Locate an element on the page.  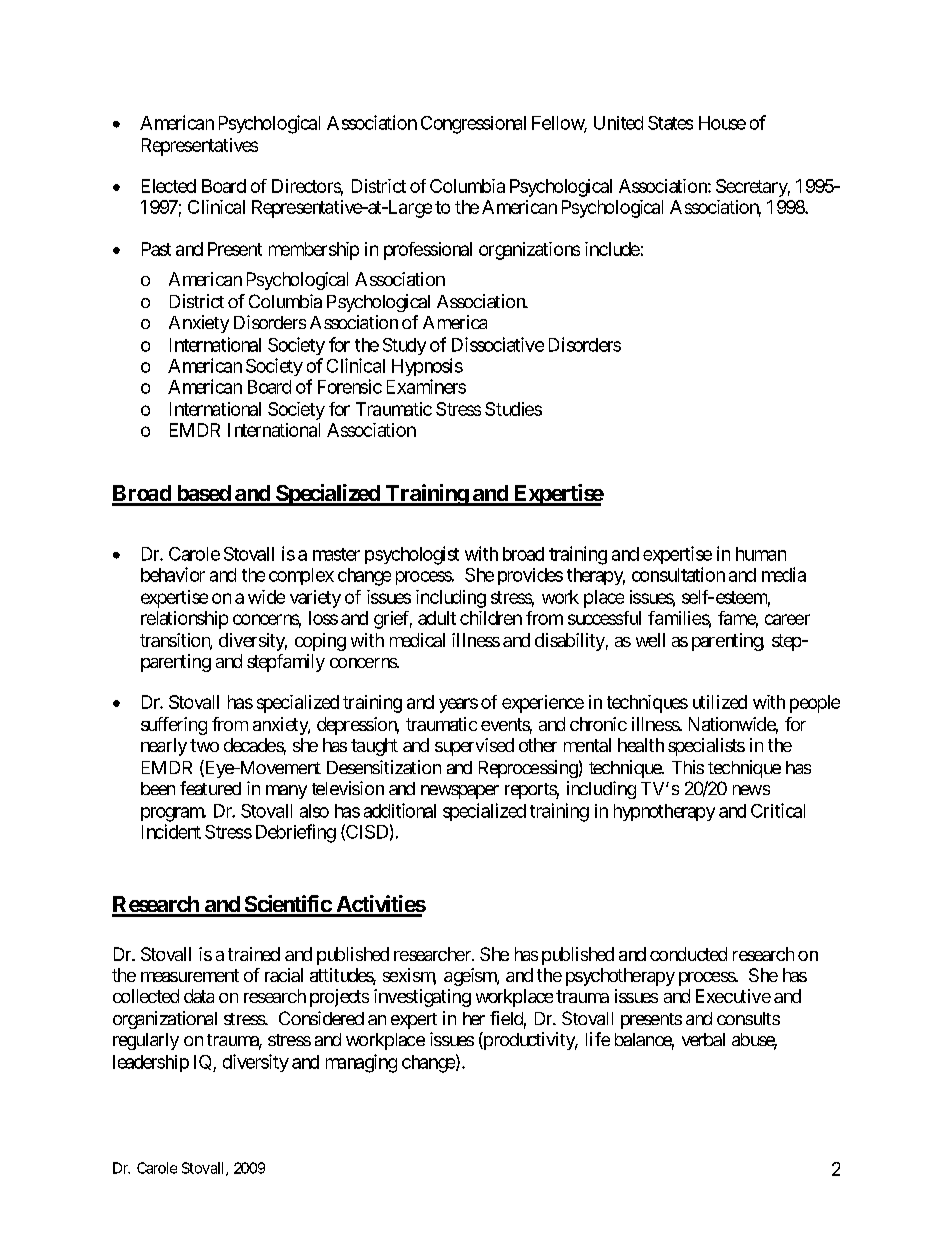
Past is located at coordinates (156, 249).
